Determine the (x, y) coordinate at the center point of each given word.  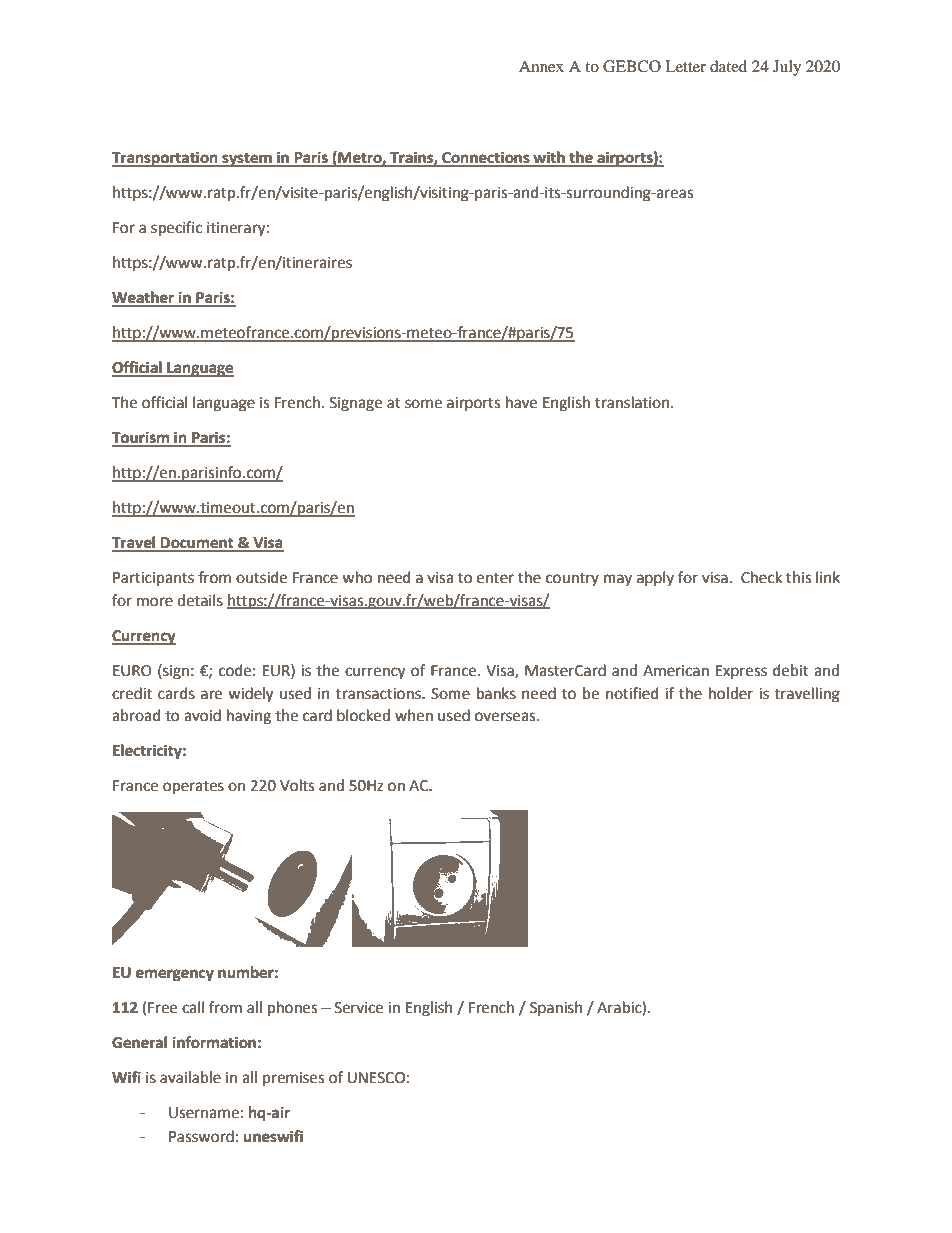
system (247, 159)
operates (193, 788)
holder (731, 693)
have (521, 402)
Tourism (141, 438)
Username (204, 1113)
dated (728, 66)
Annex (541, 66)
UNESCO (376, 1078)
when (414, 715)
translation (633, 402)
